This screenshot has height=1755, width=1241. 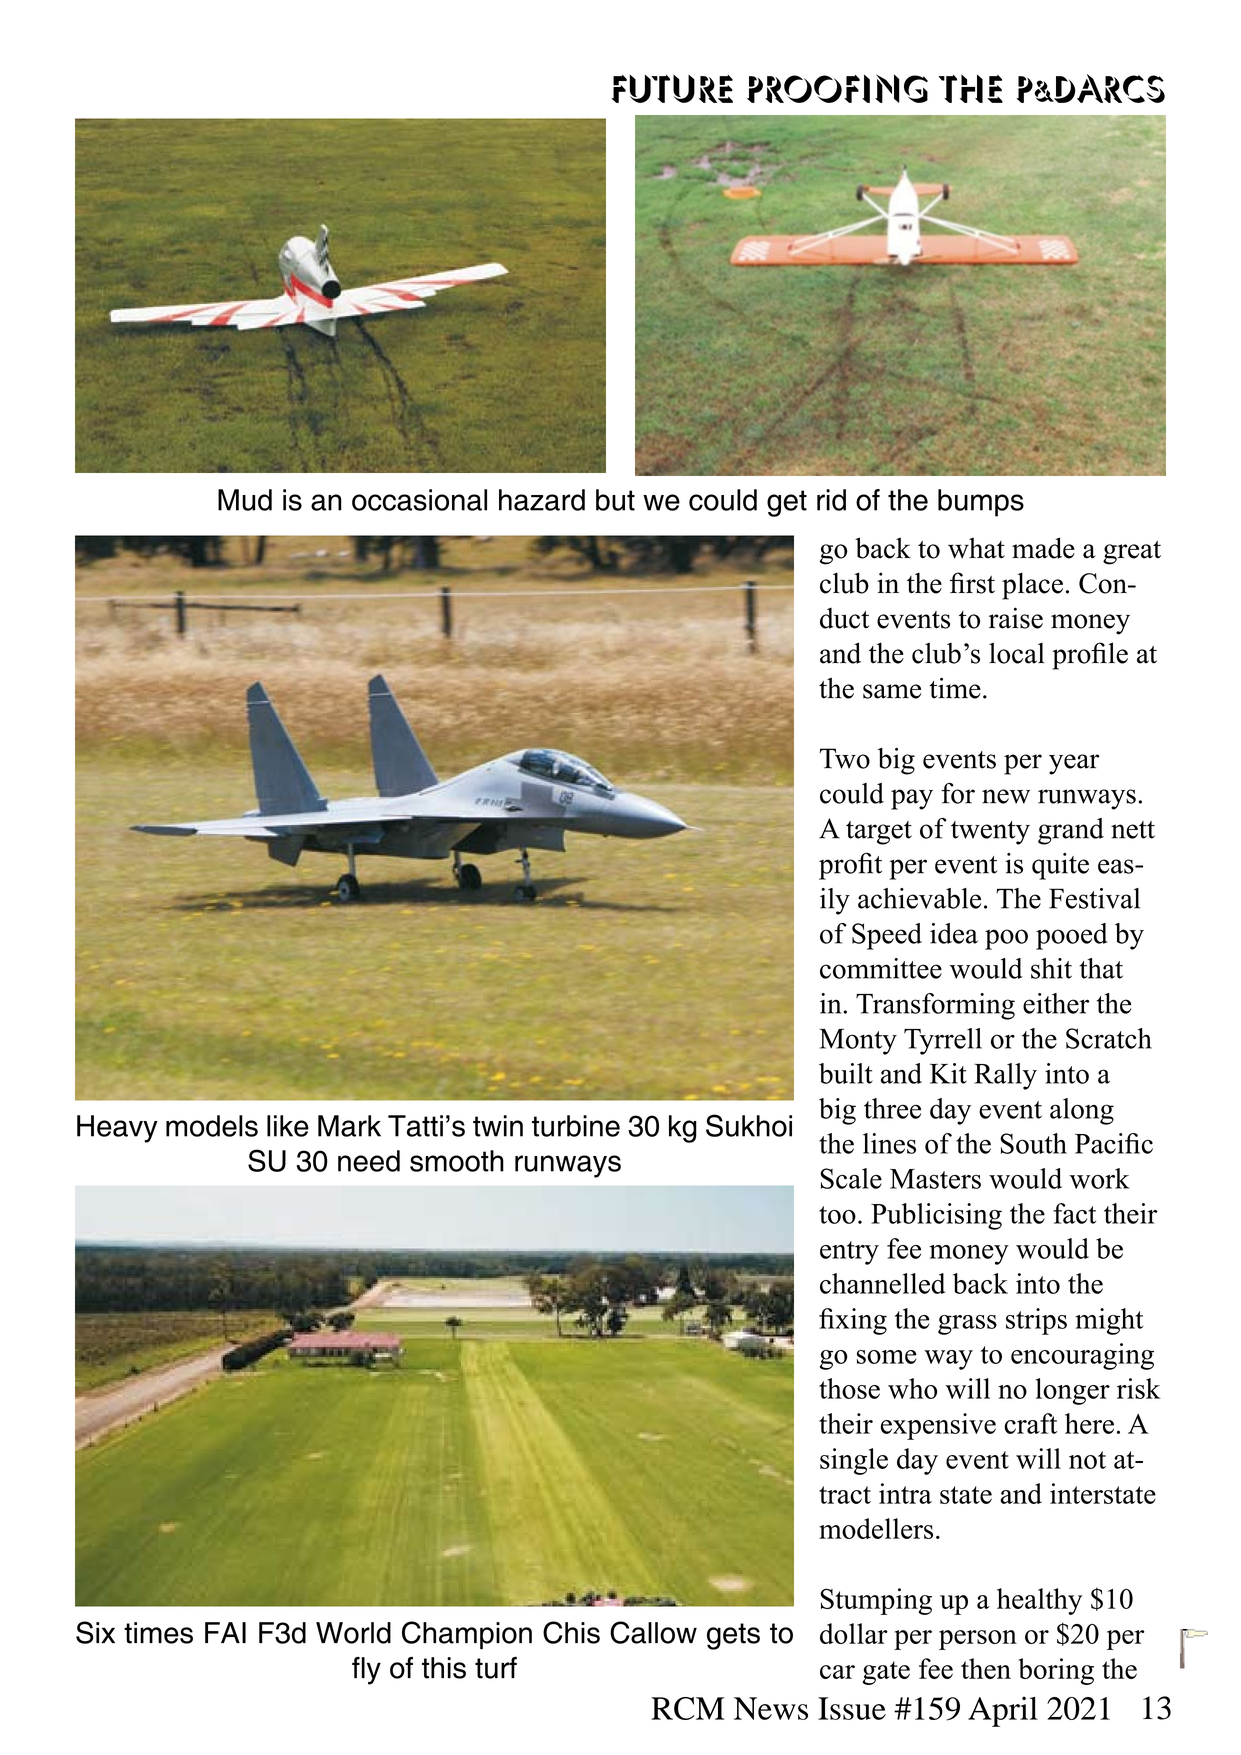 I want to click on local, so click(x=1017, y=653).
